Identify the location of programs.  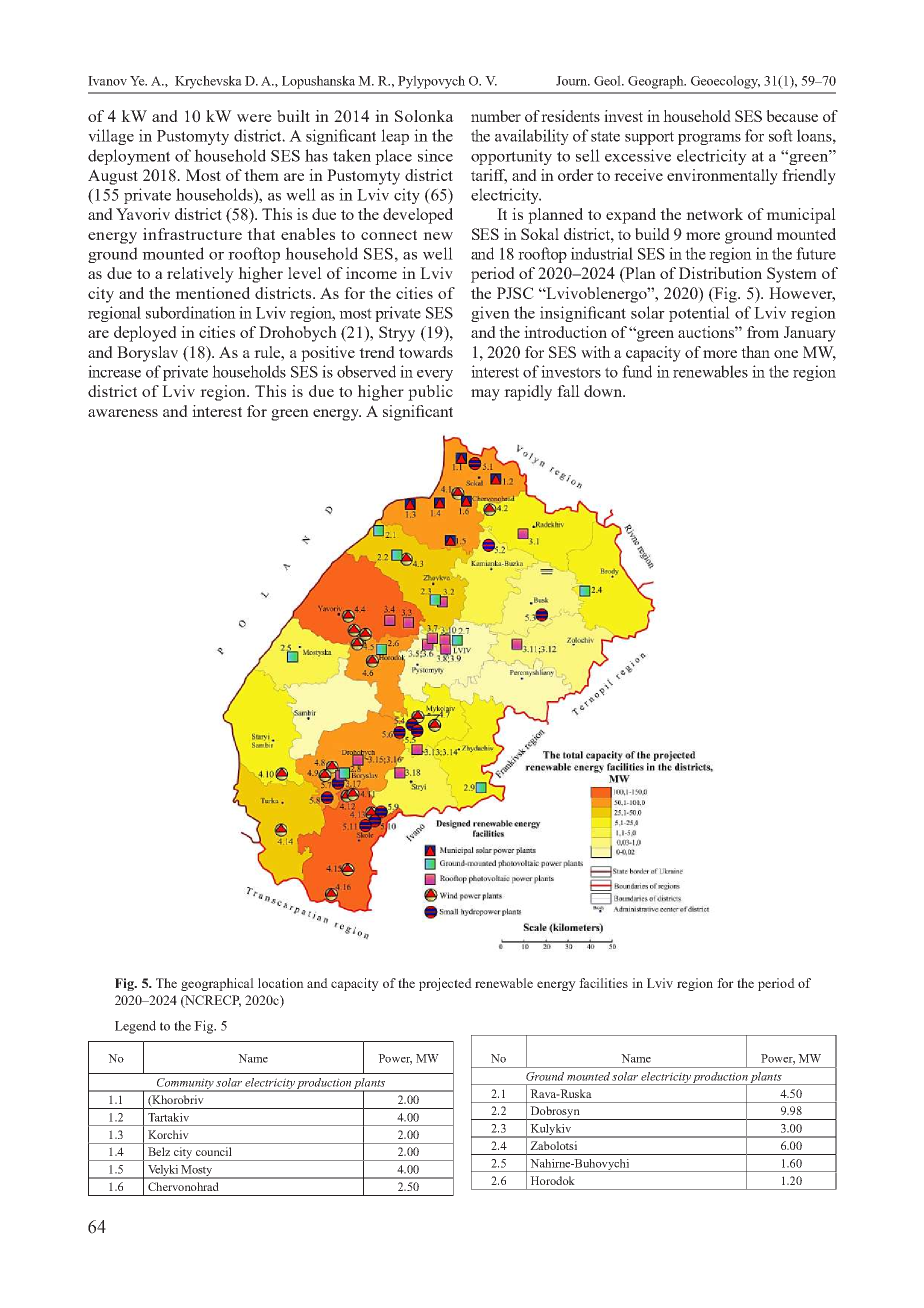
(709, 139).
